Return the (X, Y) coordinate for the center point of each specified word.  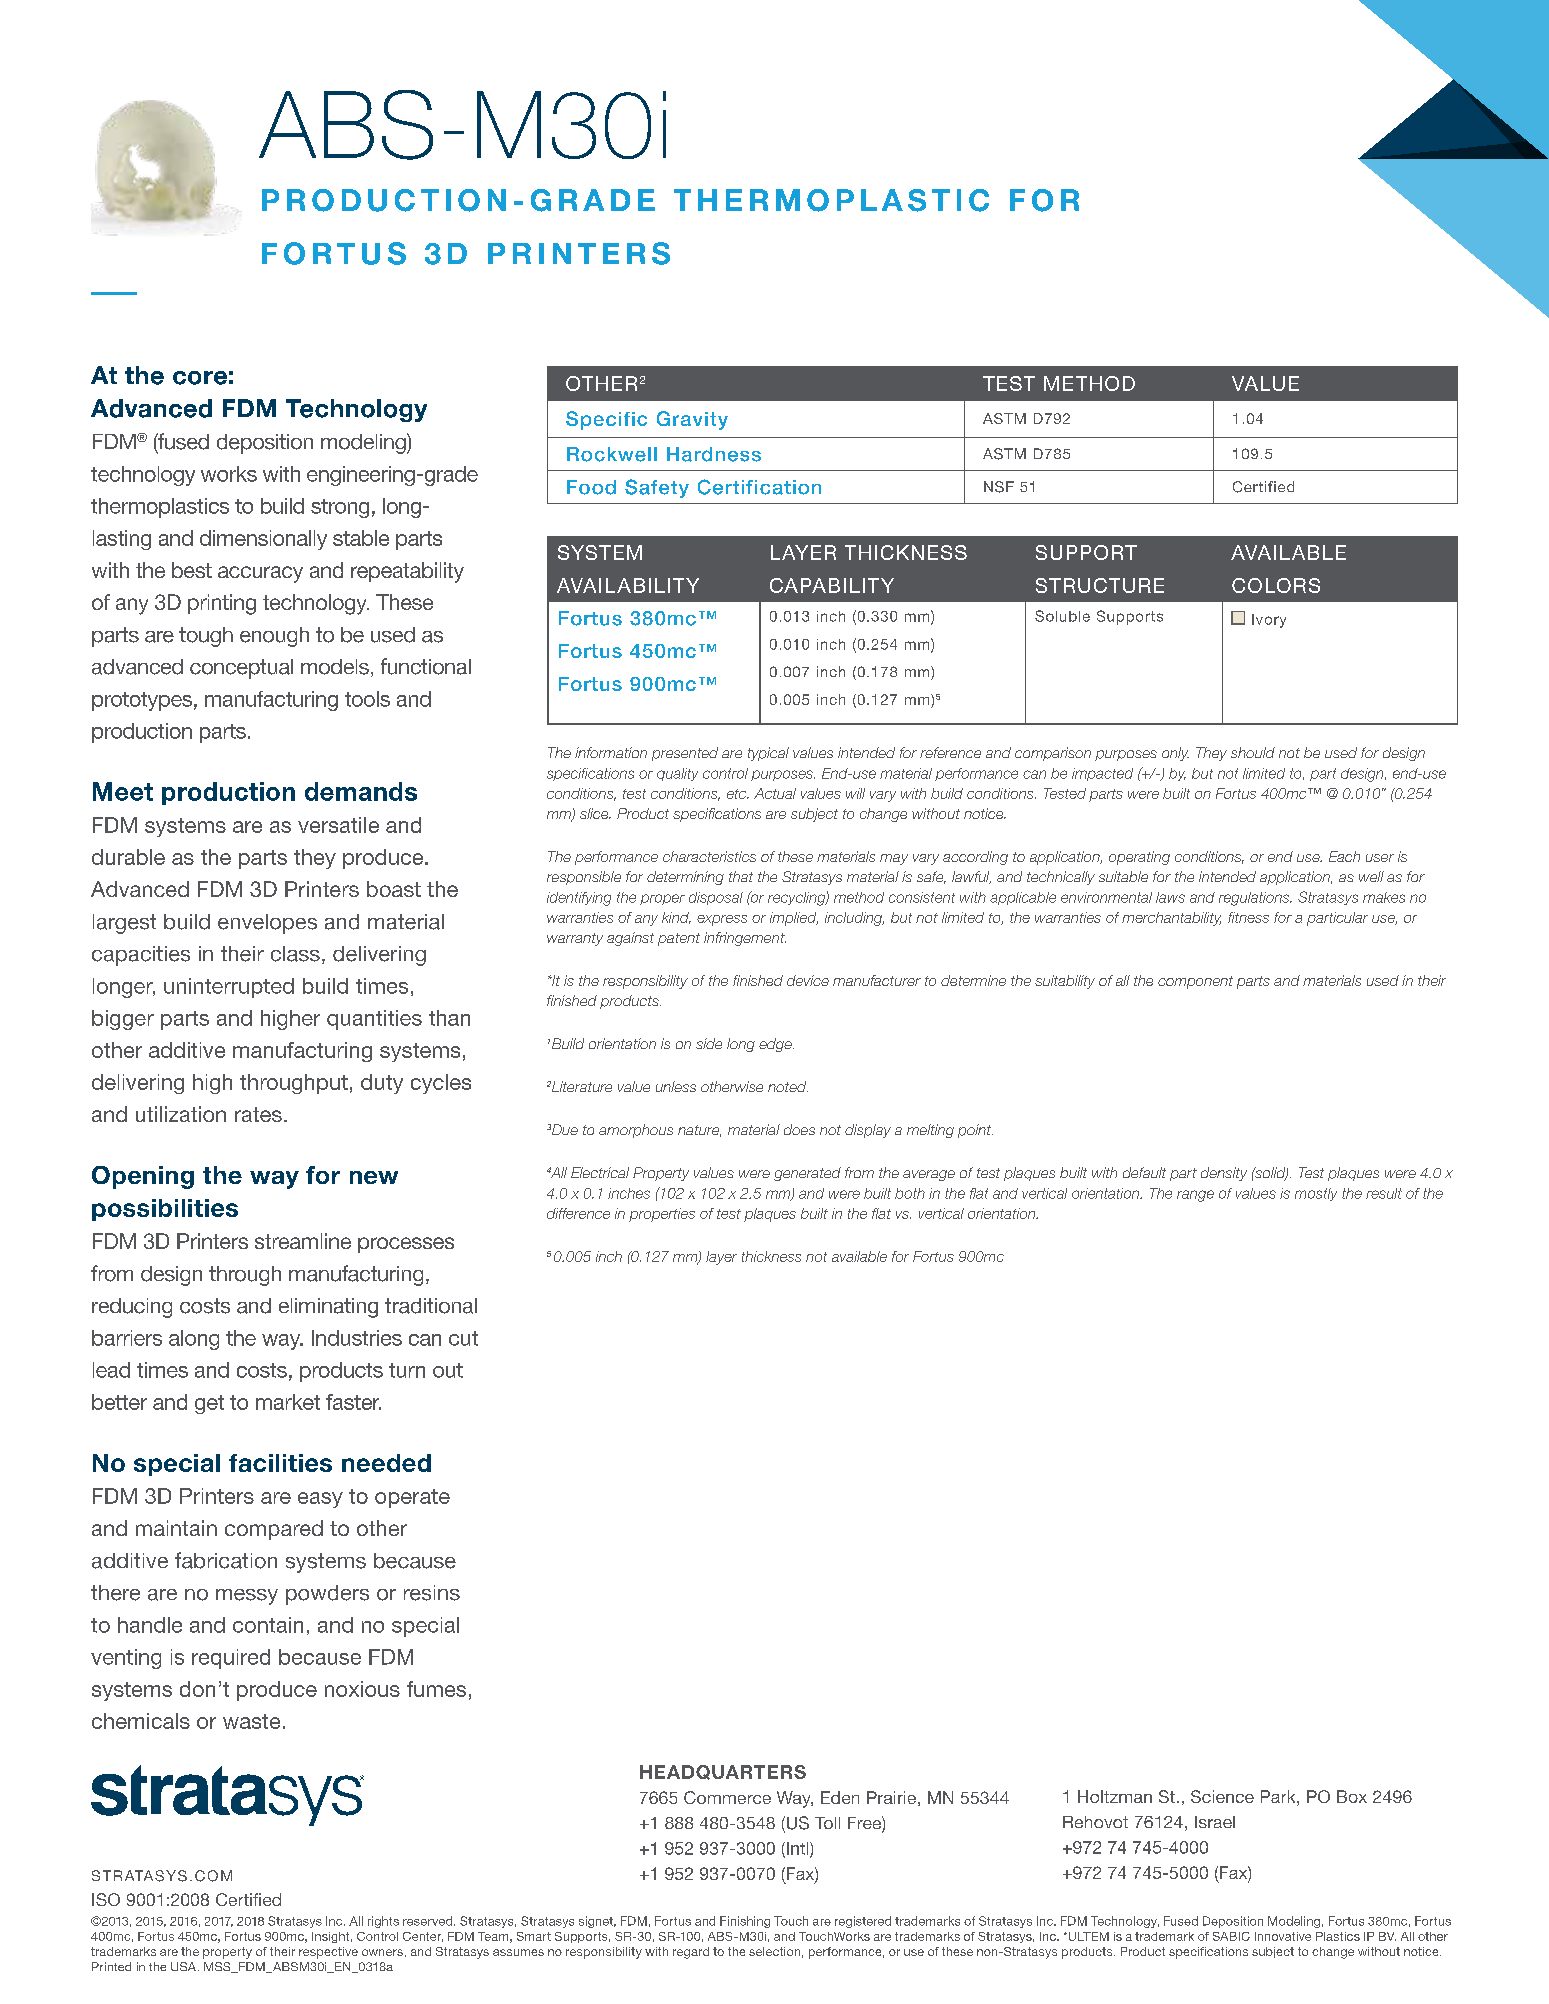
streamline (303, 1241)
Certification (759, 487)
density (1224, 1174)
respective (328, 1953)
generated (807, 1174)
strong (340, 508)
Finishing (745, 1922)
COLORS (1276, 585)
